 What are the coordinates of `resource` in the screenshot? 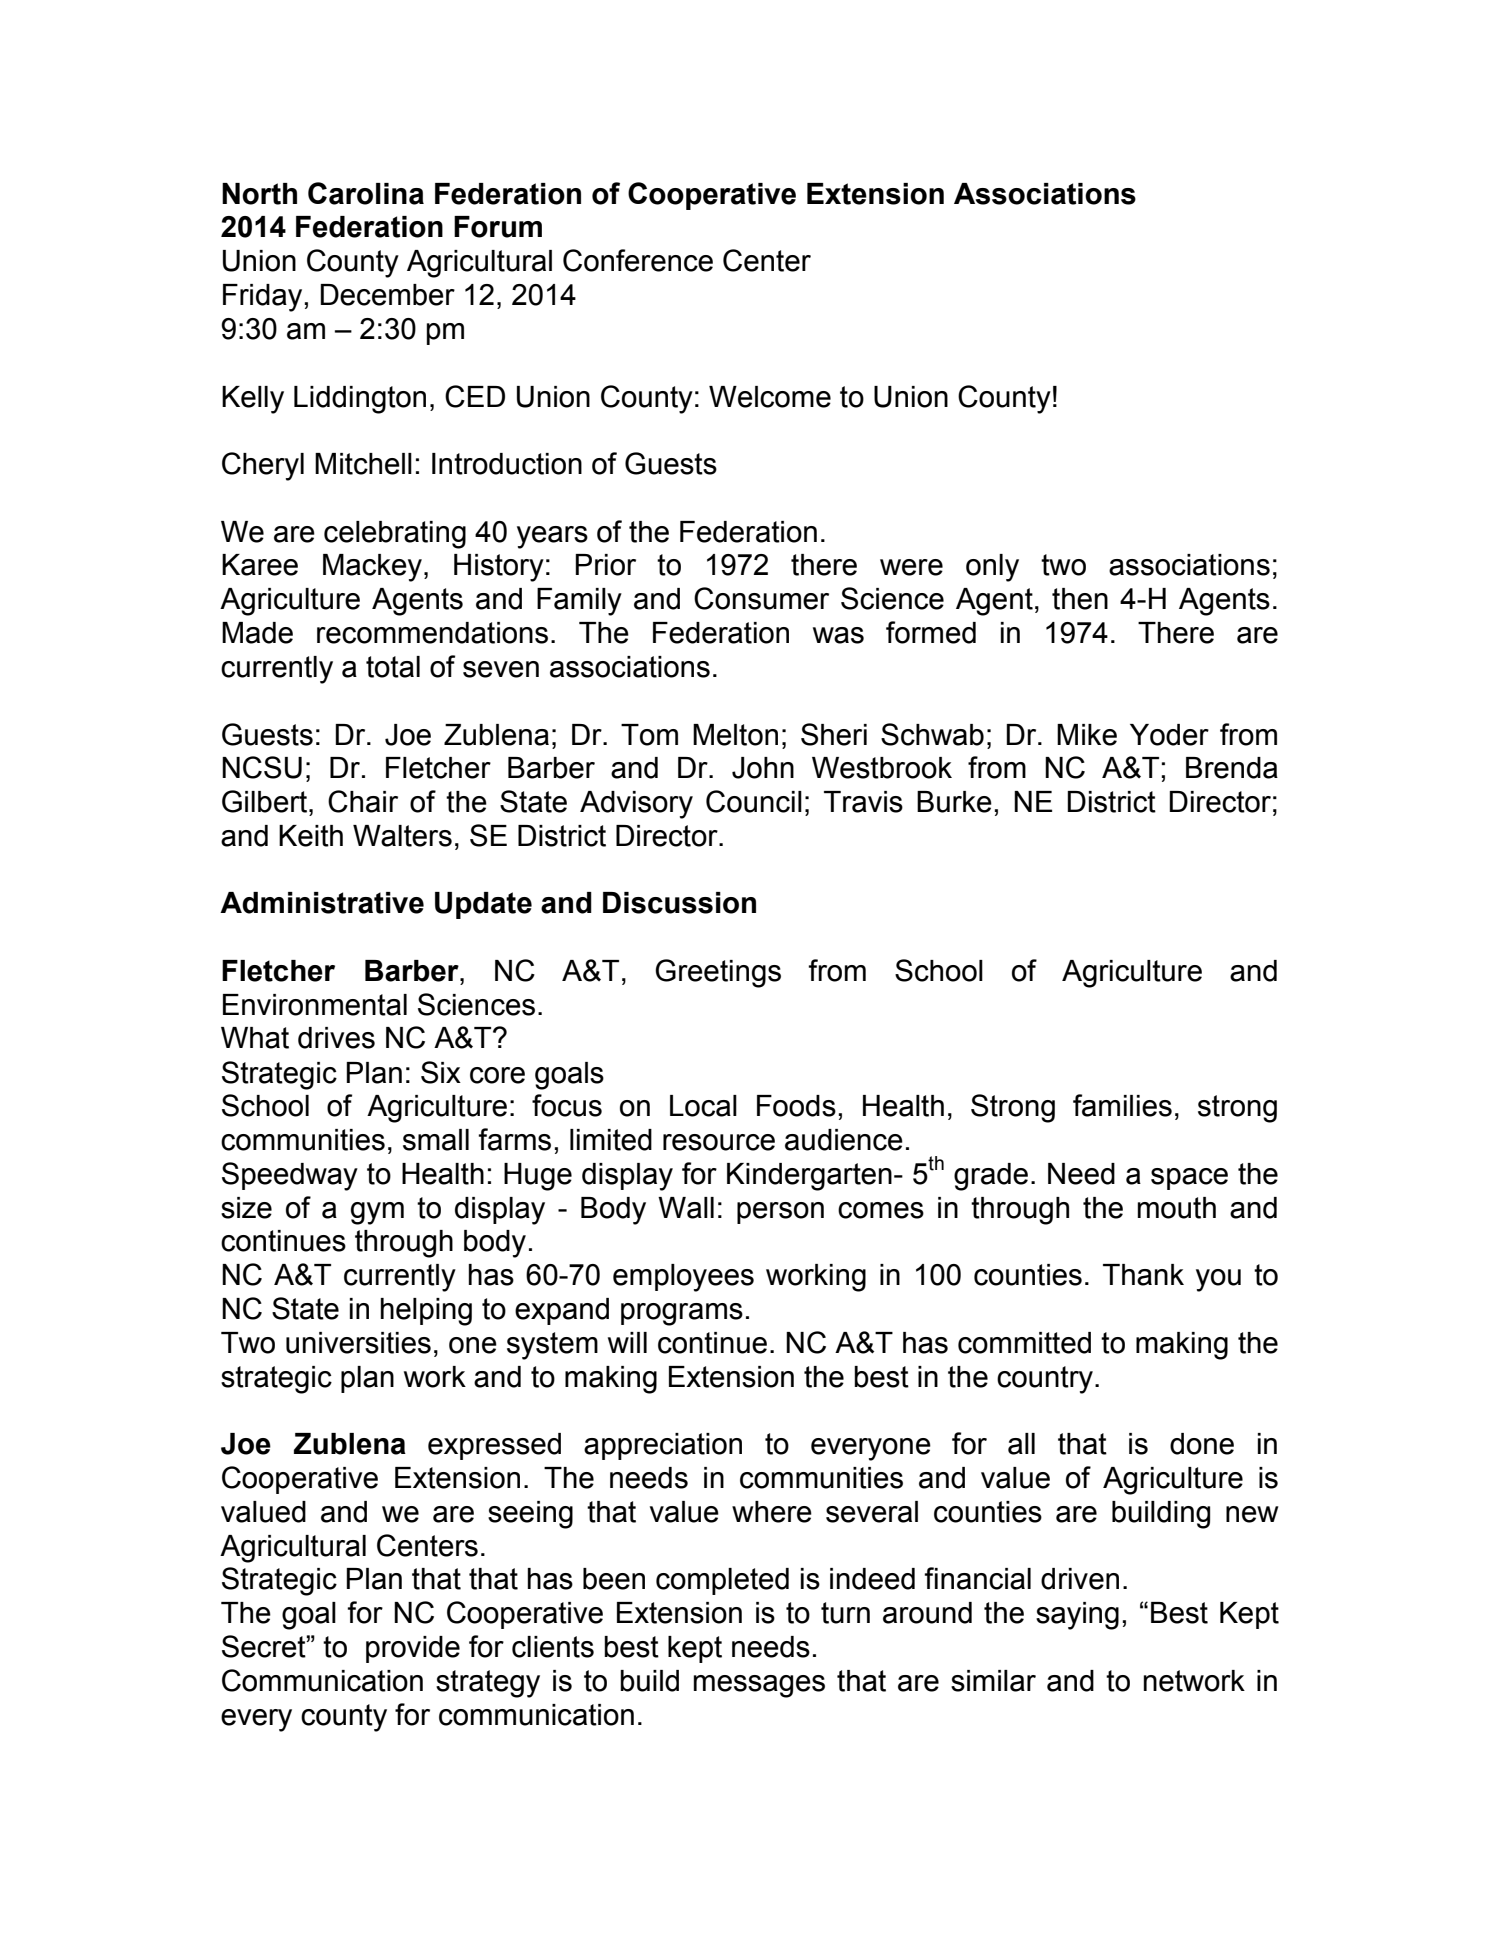 It's located at (719, 1142).
